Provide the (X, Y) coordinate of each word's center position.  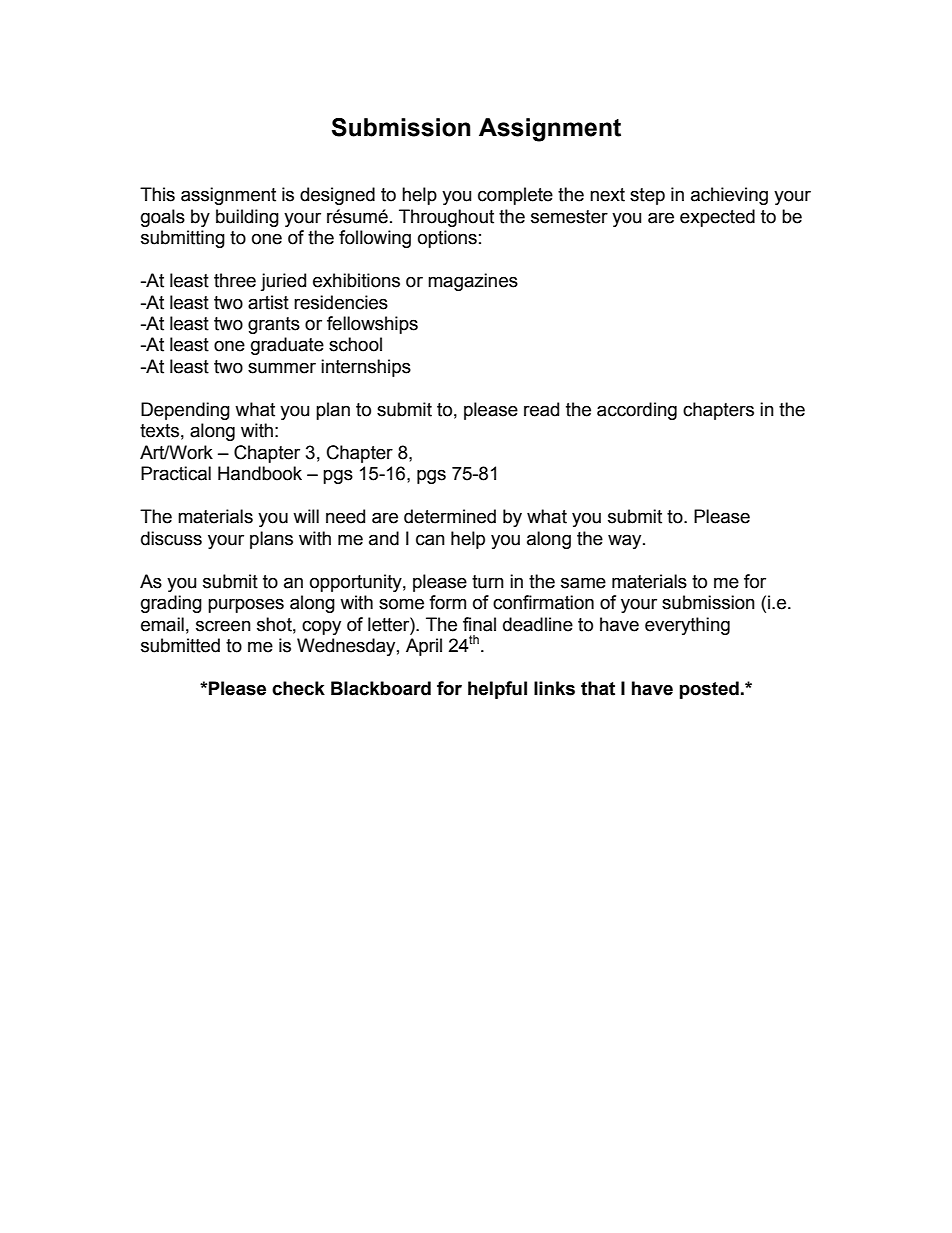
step (647, 196)
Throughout (446, 218)
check (298, 688)
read (541, 409)
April (424, 647)
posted (709, 690)
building (247, 218)
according (637, 411)
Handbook (260, 473)
